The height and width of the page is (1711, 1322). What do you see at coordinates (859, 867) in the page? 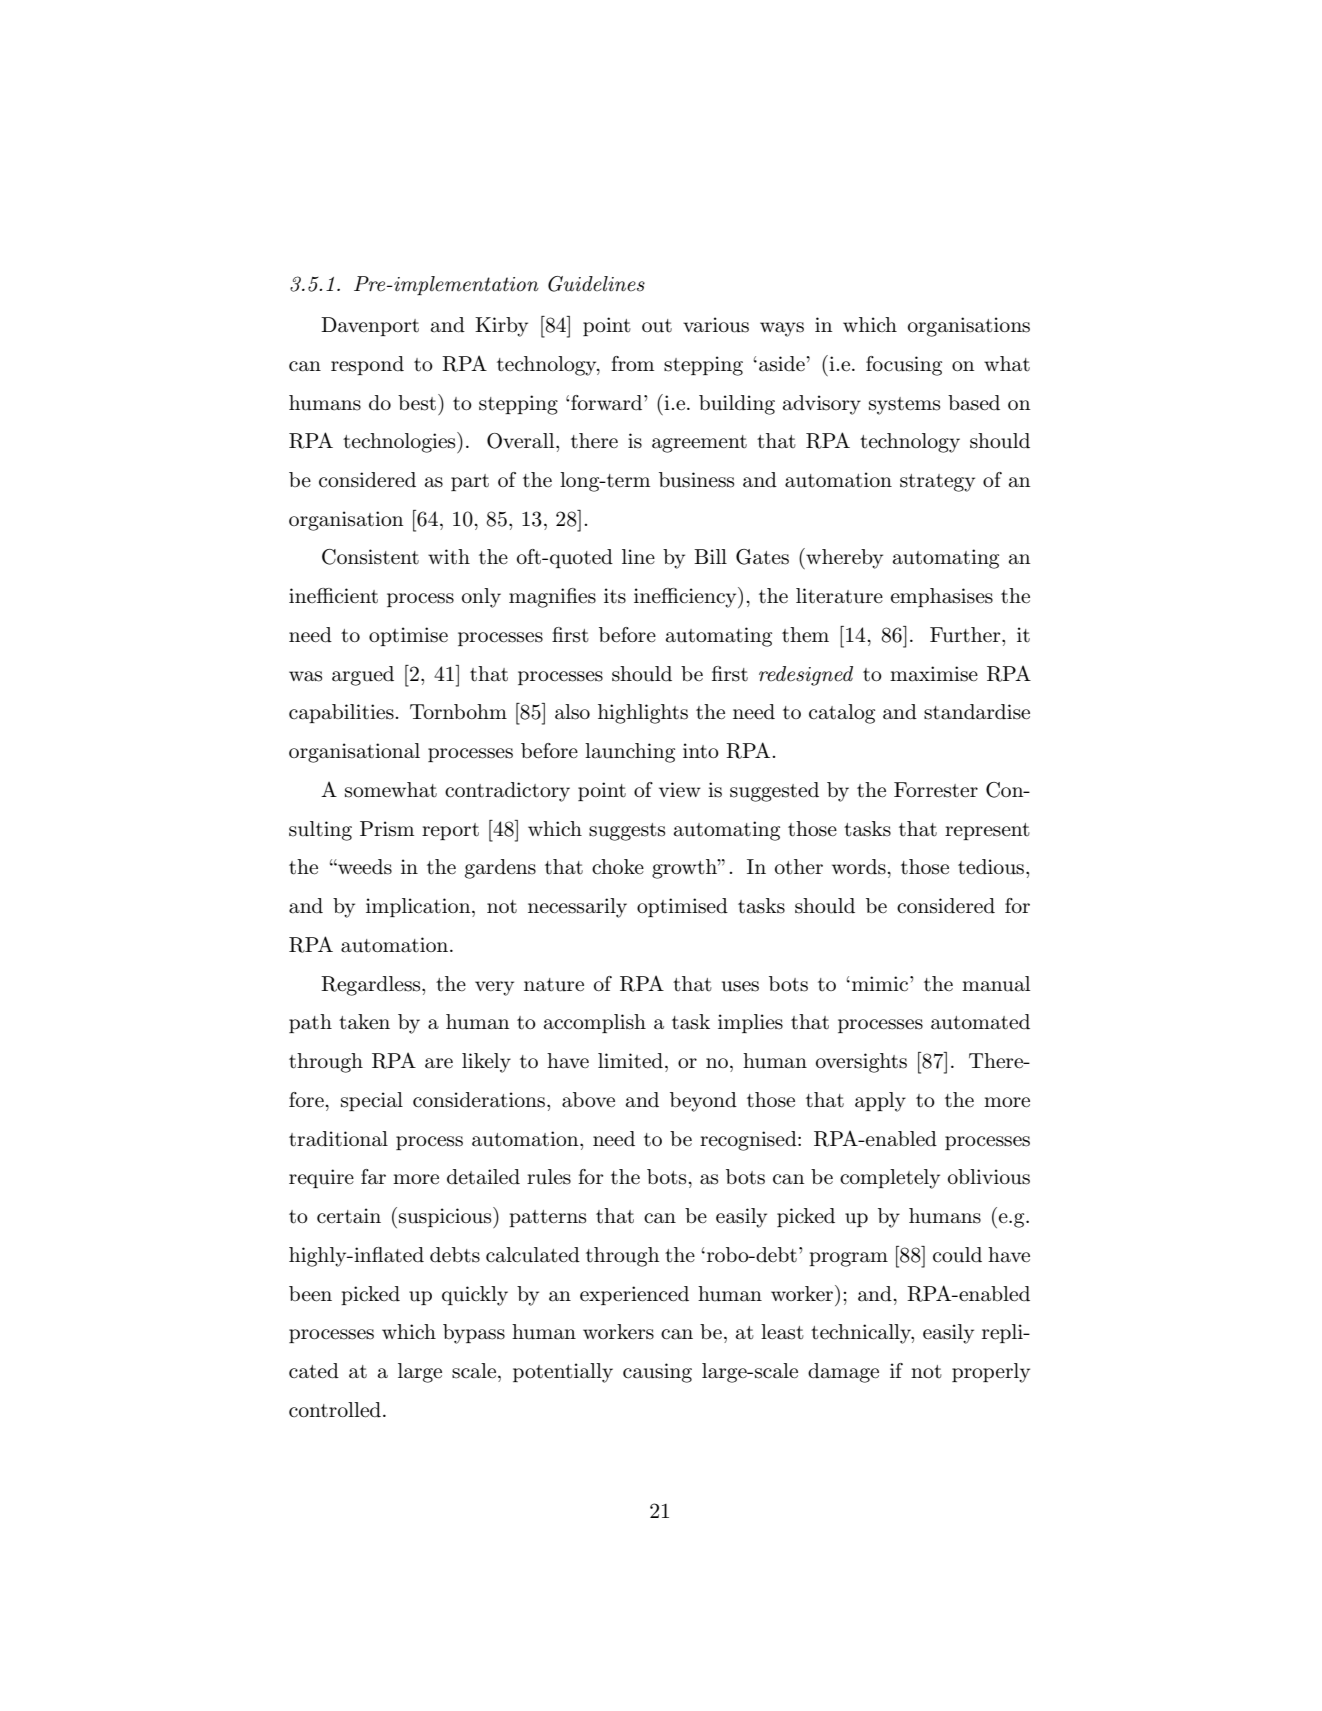
I see `words` at bounding box center [859, 867].
